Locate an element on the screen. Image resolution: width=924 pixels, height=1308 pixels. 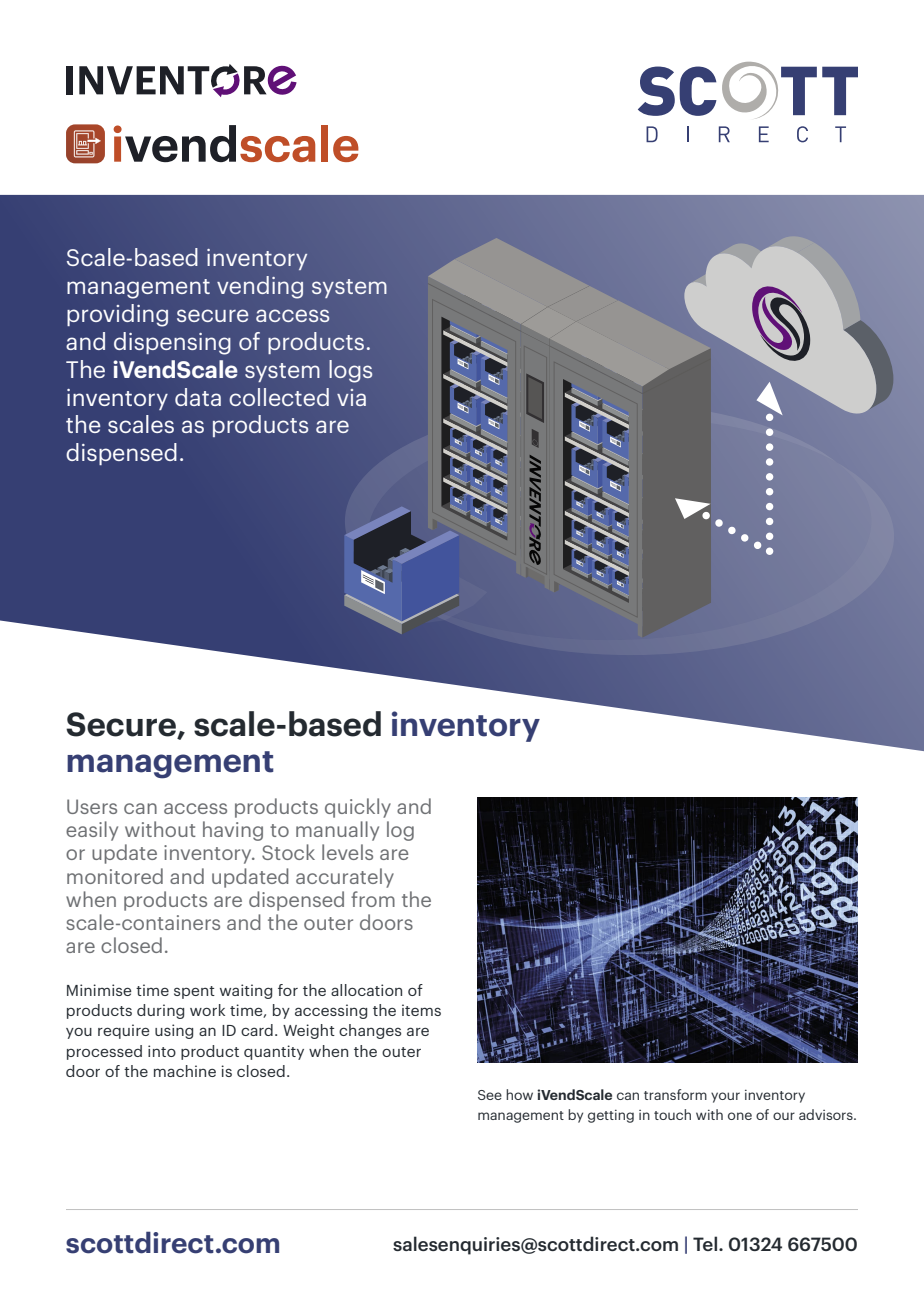
logs is located at coordinates (350, 371).
